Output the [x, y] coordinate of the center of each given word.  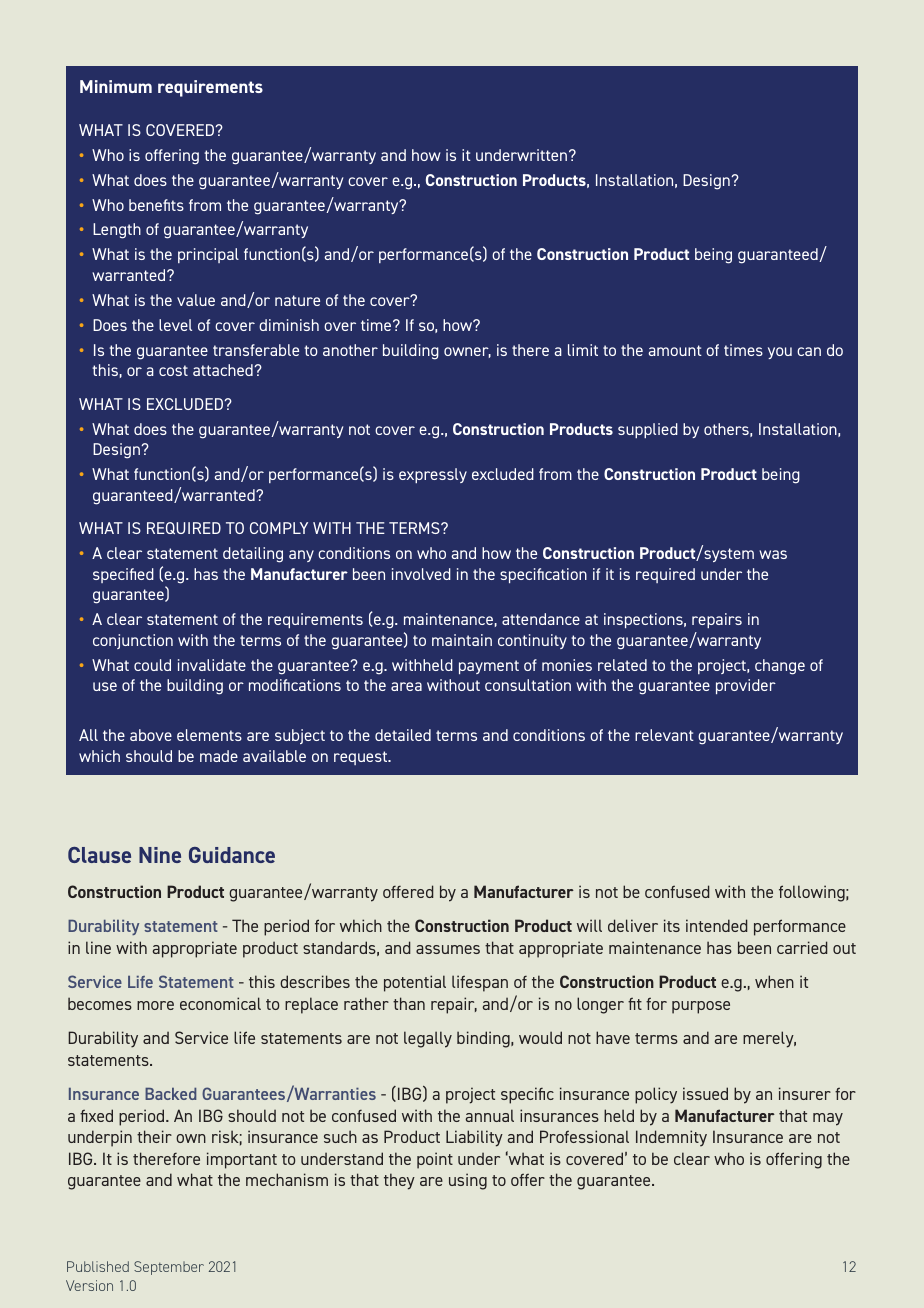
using [468, 1181]
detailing [253, 555]
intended [716, 925]
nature [297, 300]
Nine [160, 855]
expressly [433, 475]
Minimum [116, 86]
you [780, 353]
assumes [448, 949]
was [773, 554]
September [169, 1268]
